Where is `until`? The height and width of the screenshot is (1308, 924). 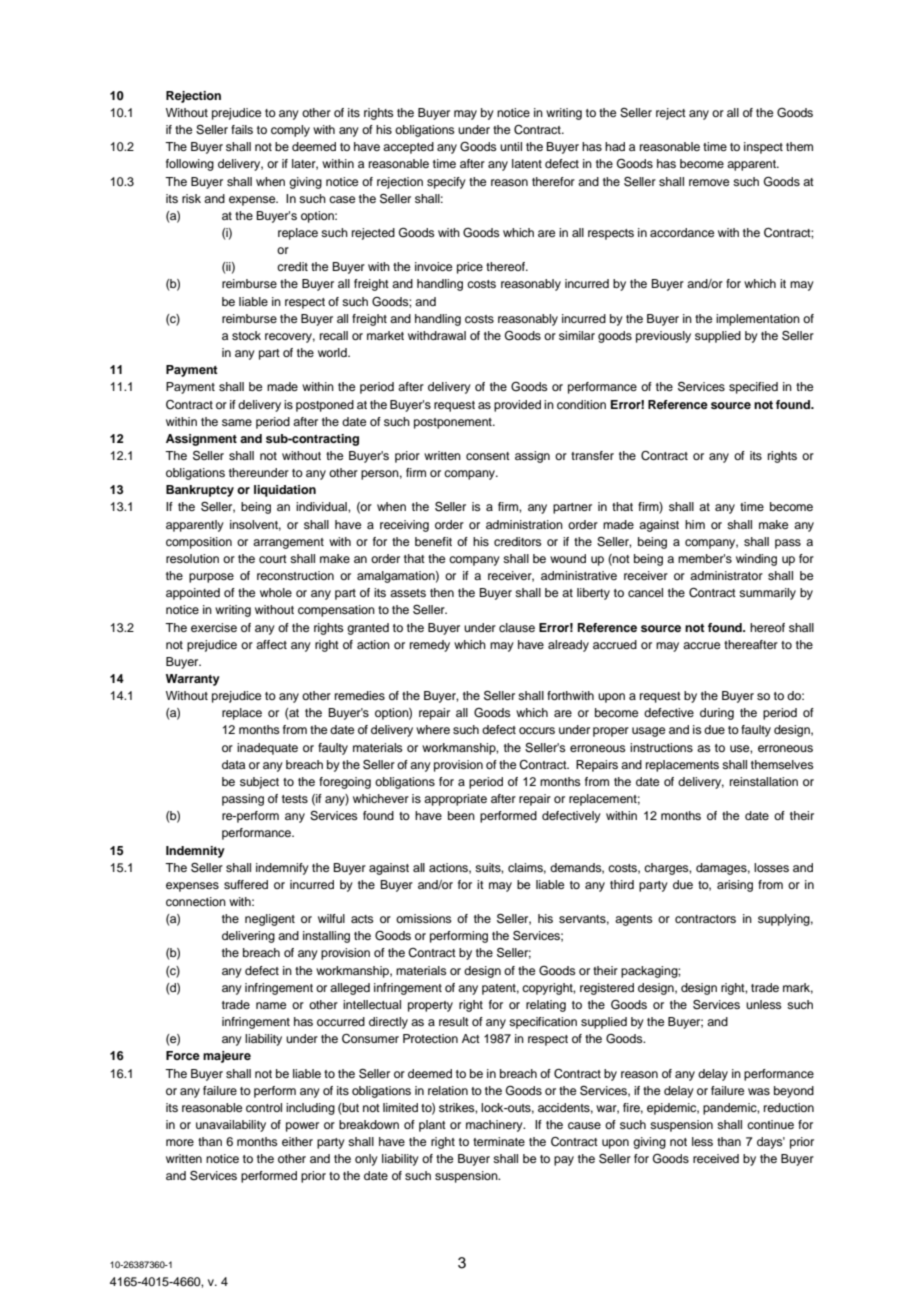 until is located at coordinates (511, 146).
